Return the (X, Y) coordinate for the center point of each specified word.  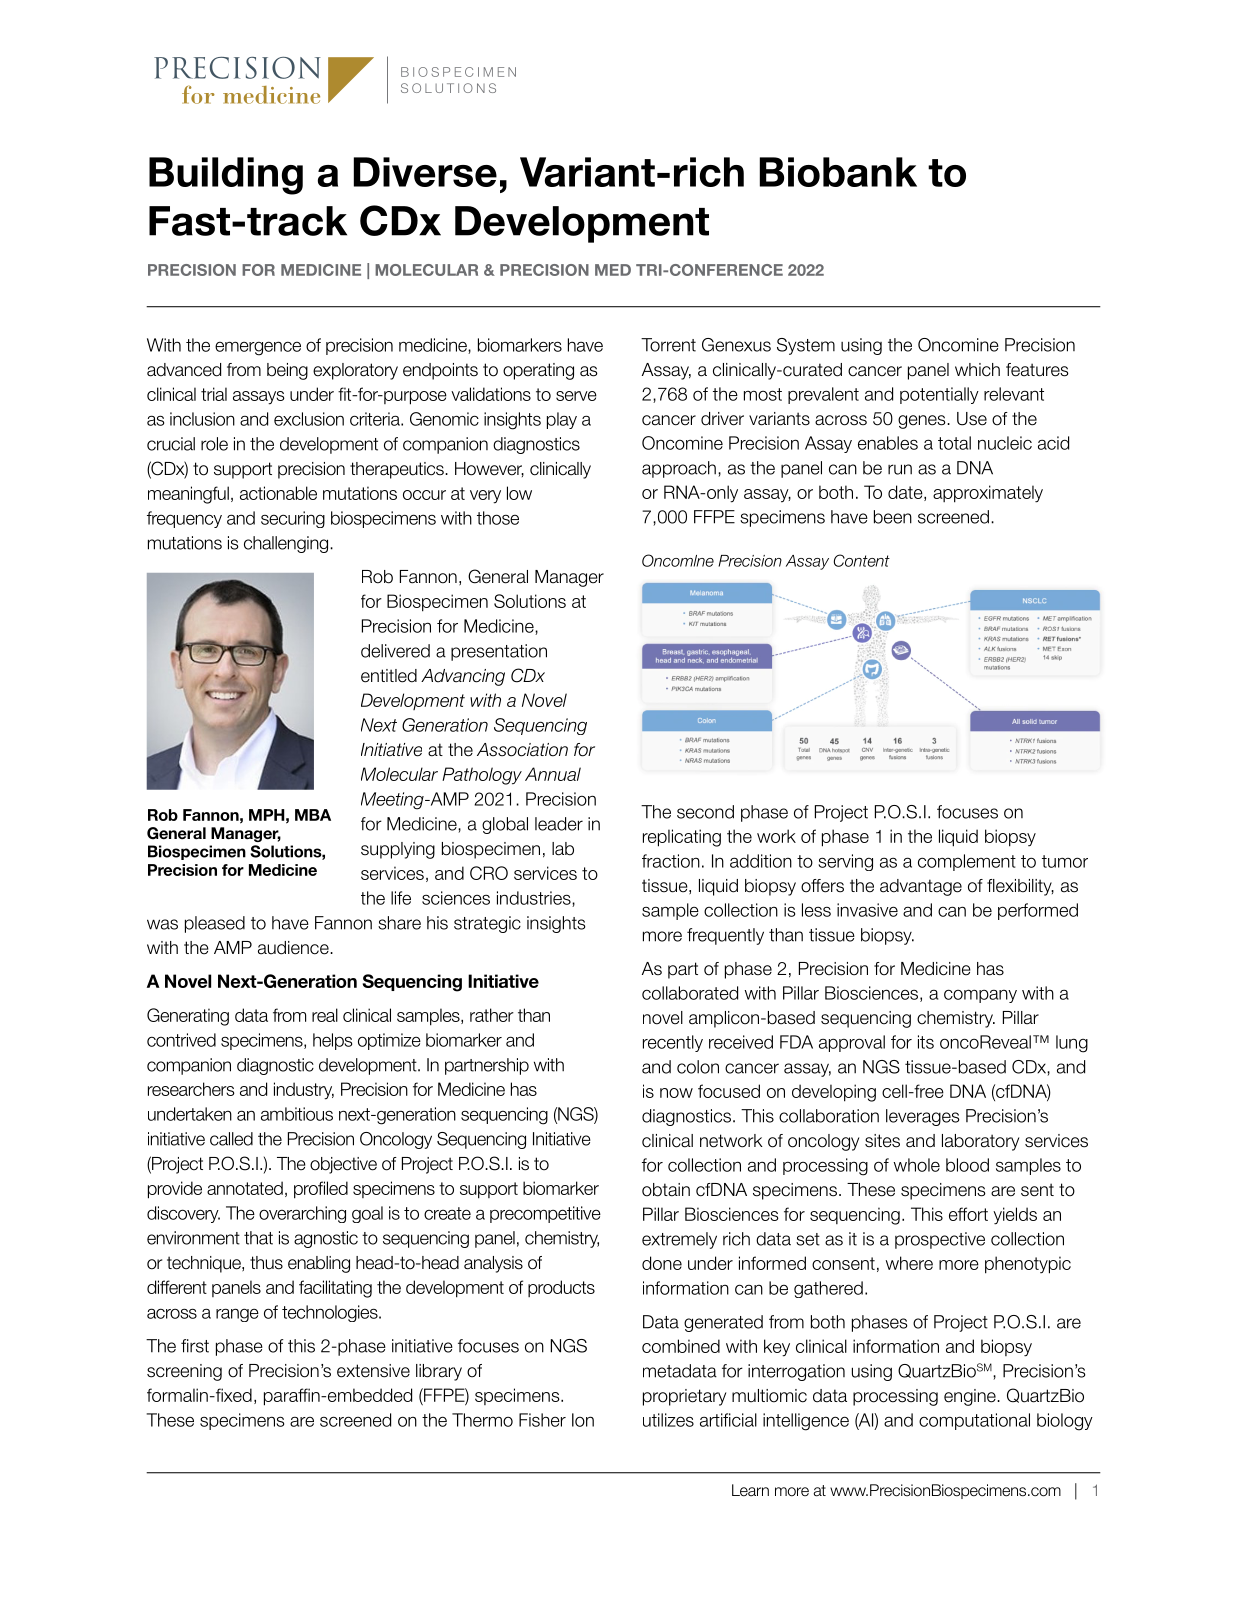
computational (974, 1421)
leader (559, 824)
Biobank (838, 172)
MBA (313, 815)
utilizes (668, 1420)
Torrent (668, 345)
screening (184, 1372)
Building (226, 176)
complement (967, 862)
